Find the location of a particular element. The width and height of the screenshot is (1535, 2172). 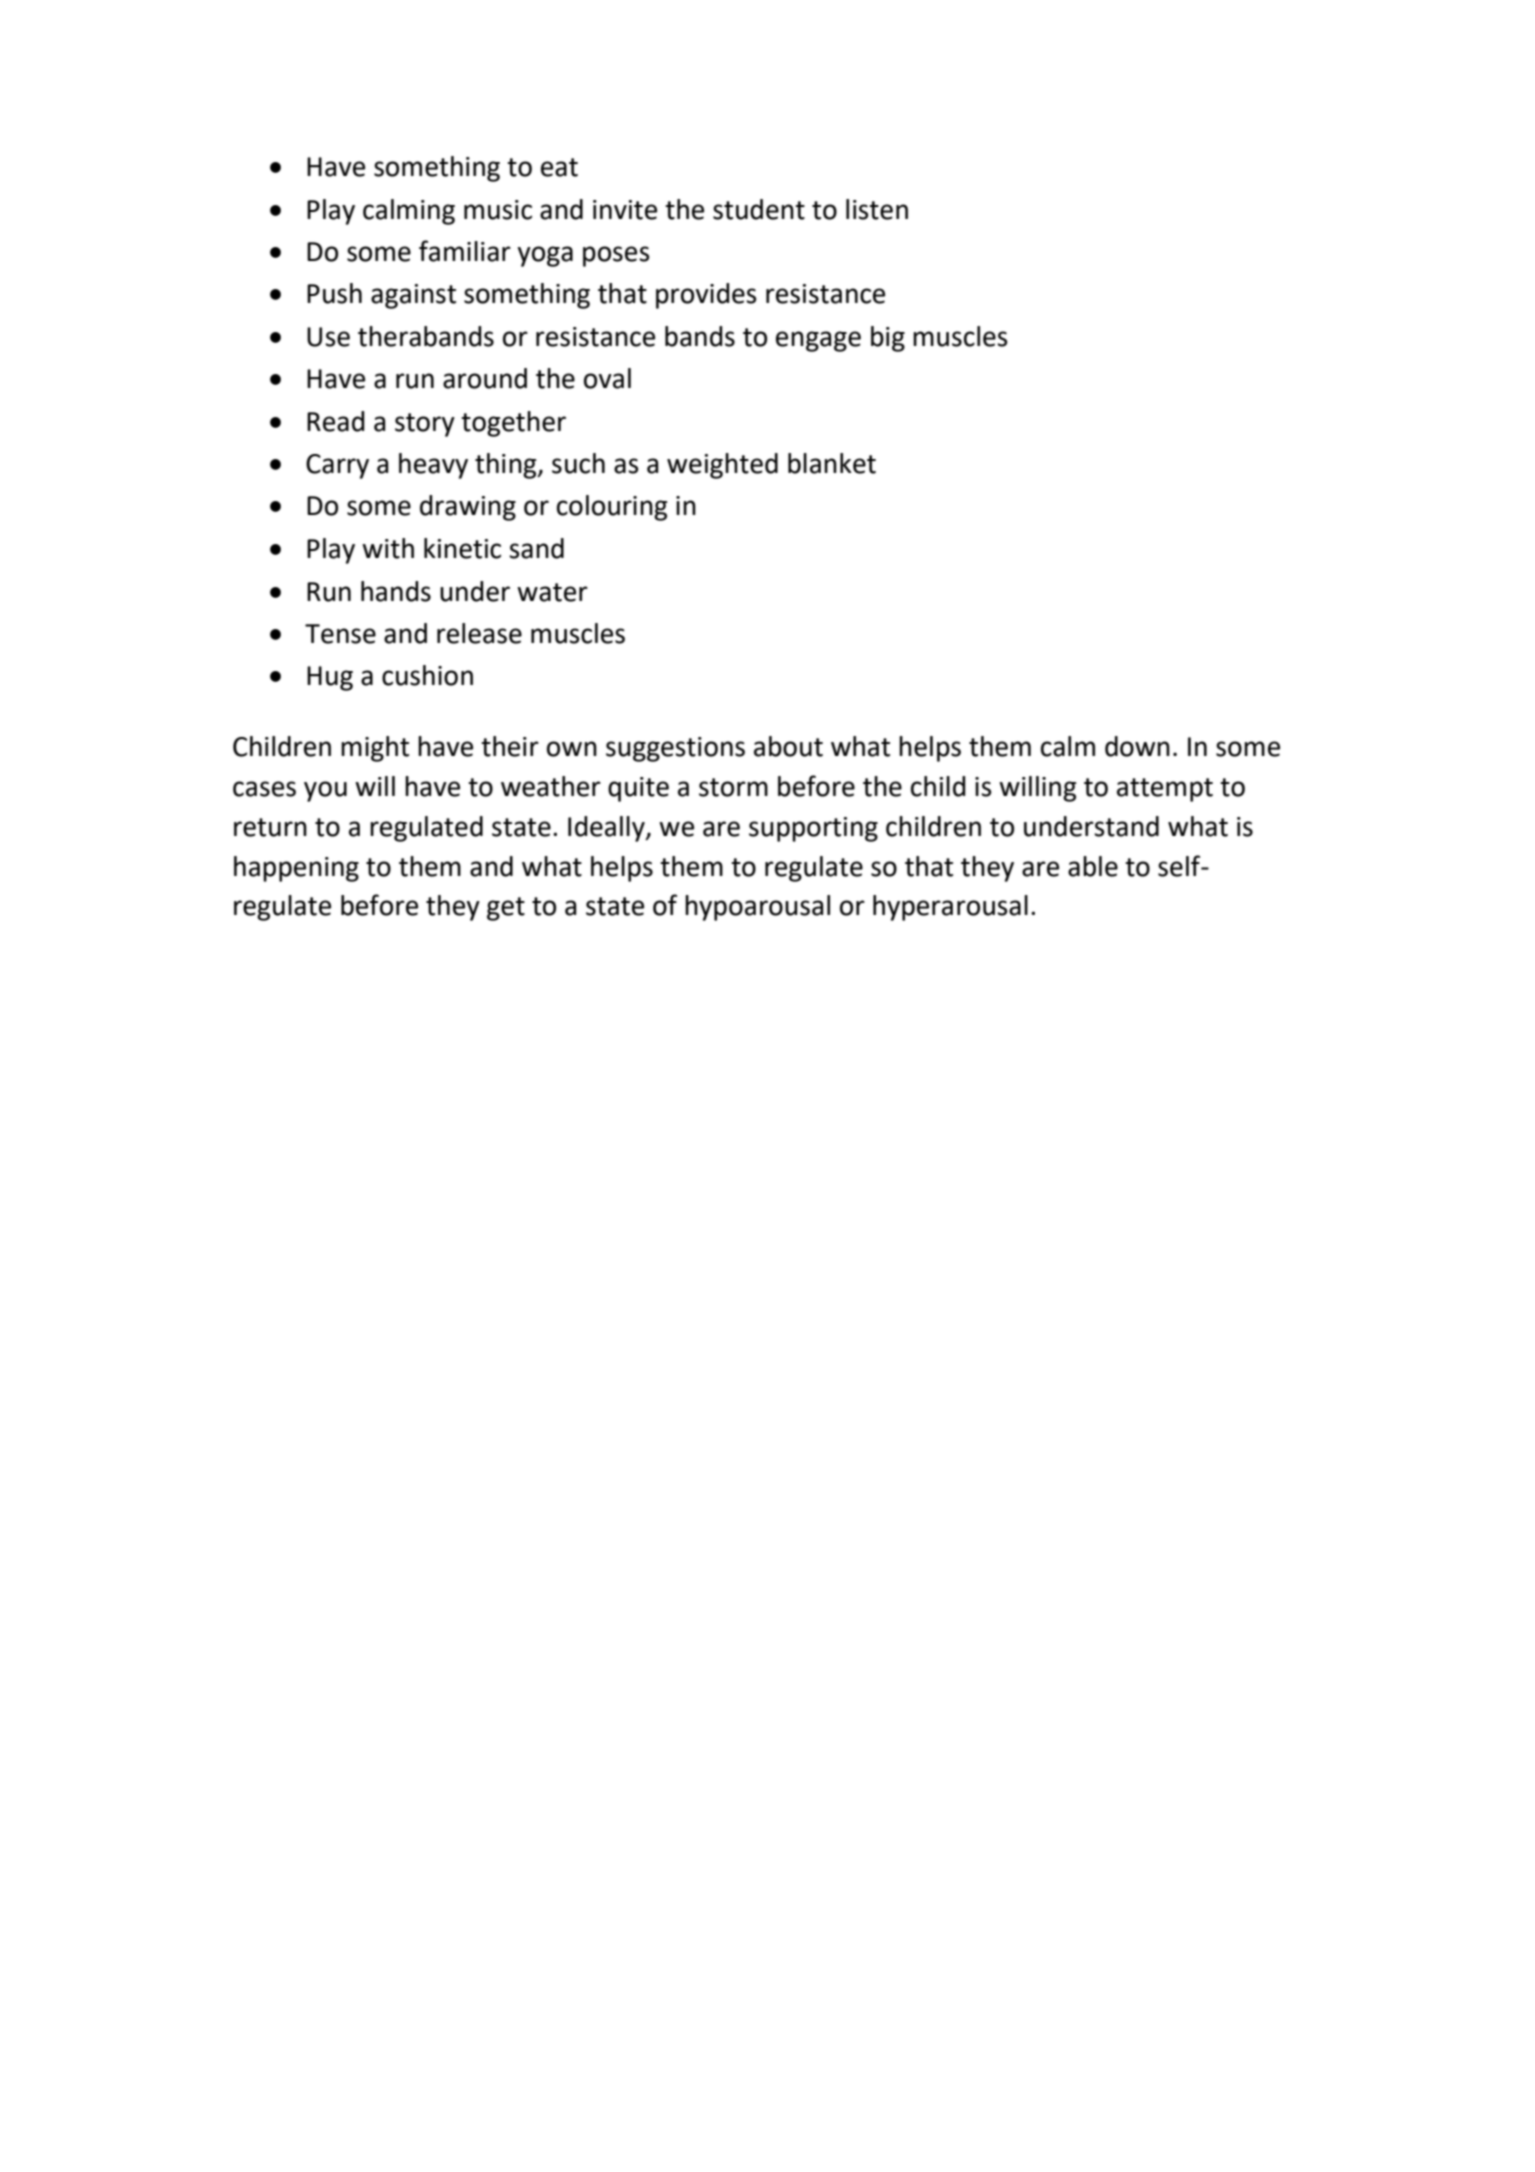

Read is located at coordinates (336, 421).
